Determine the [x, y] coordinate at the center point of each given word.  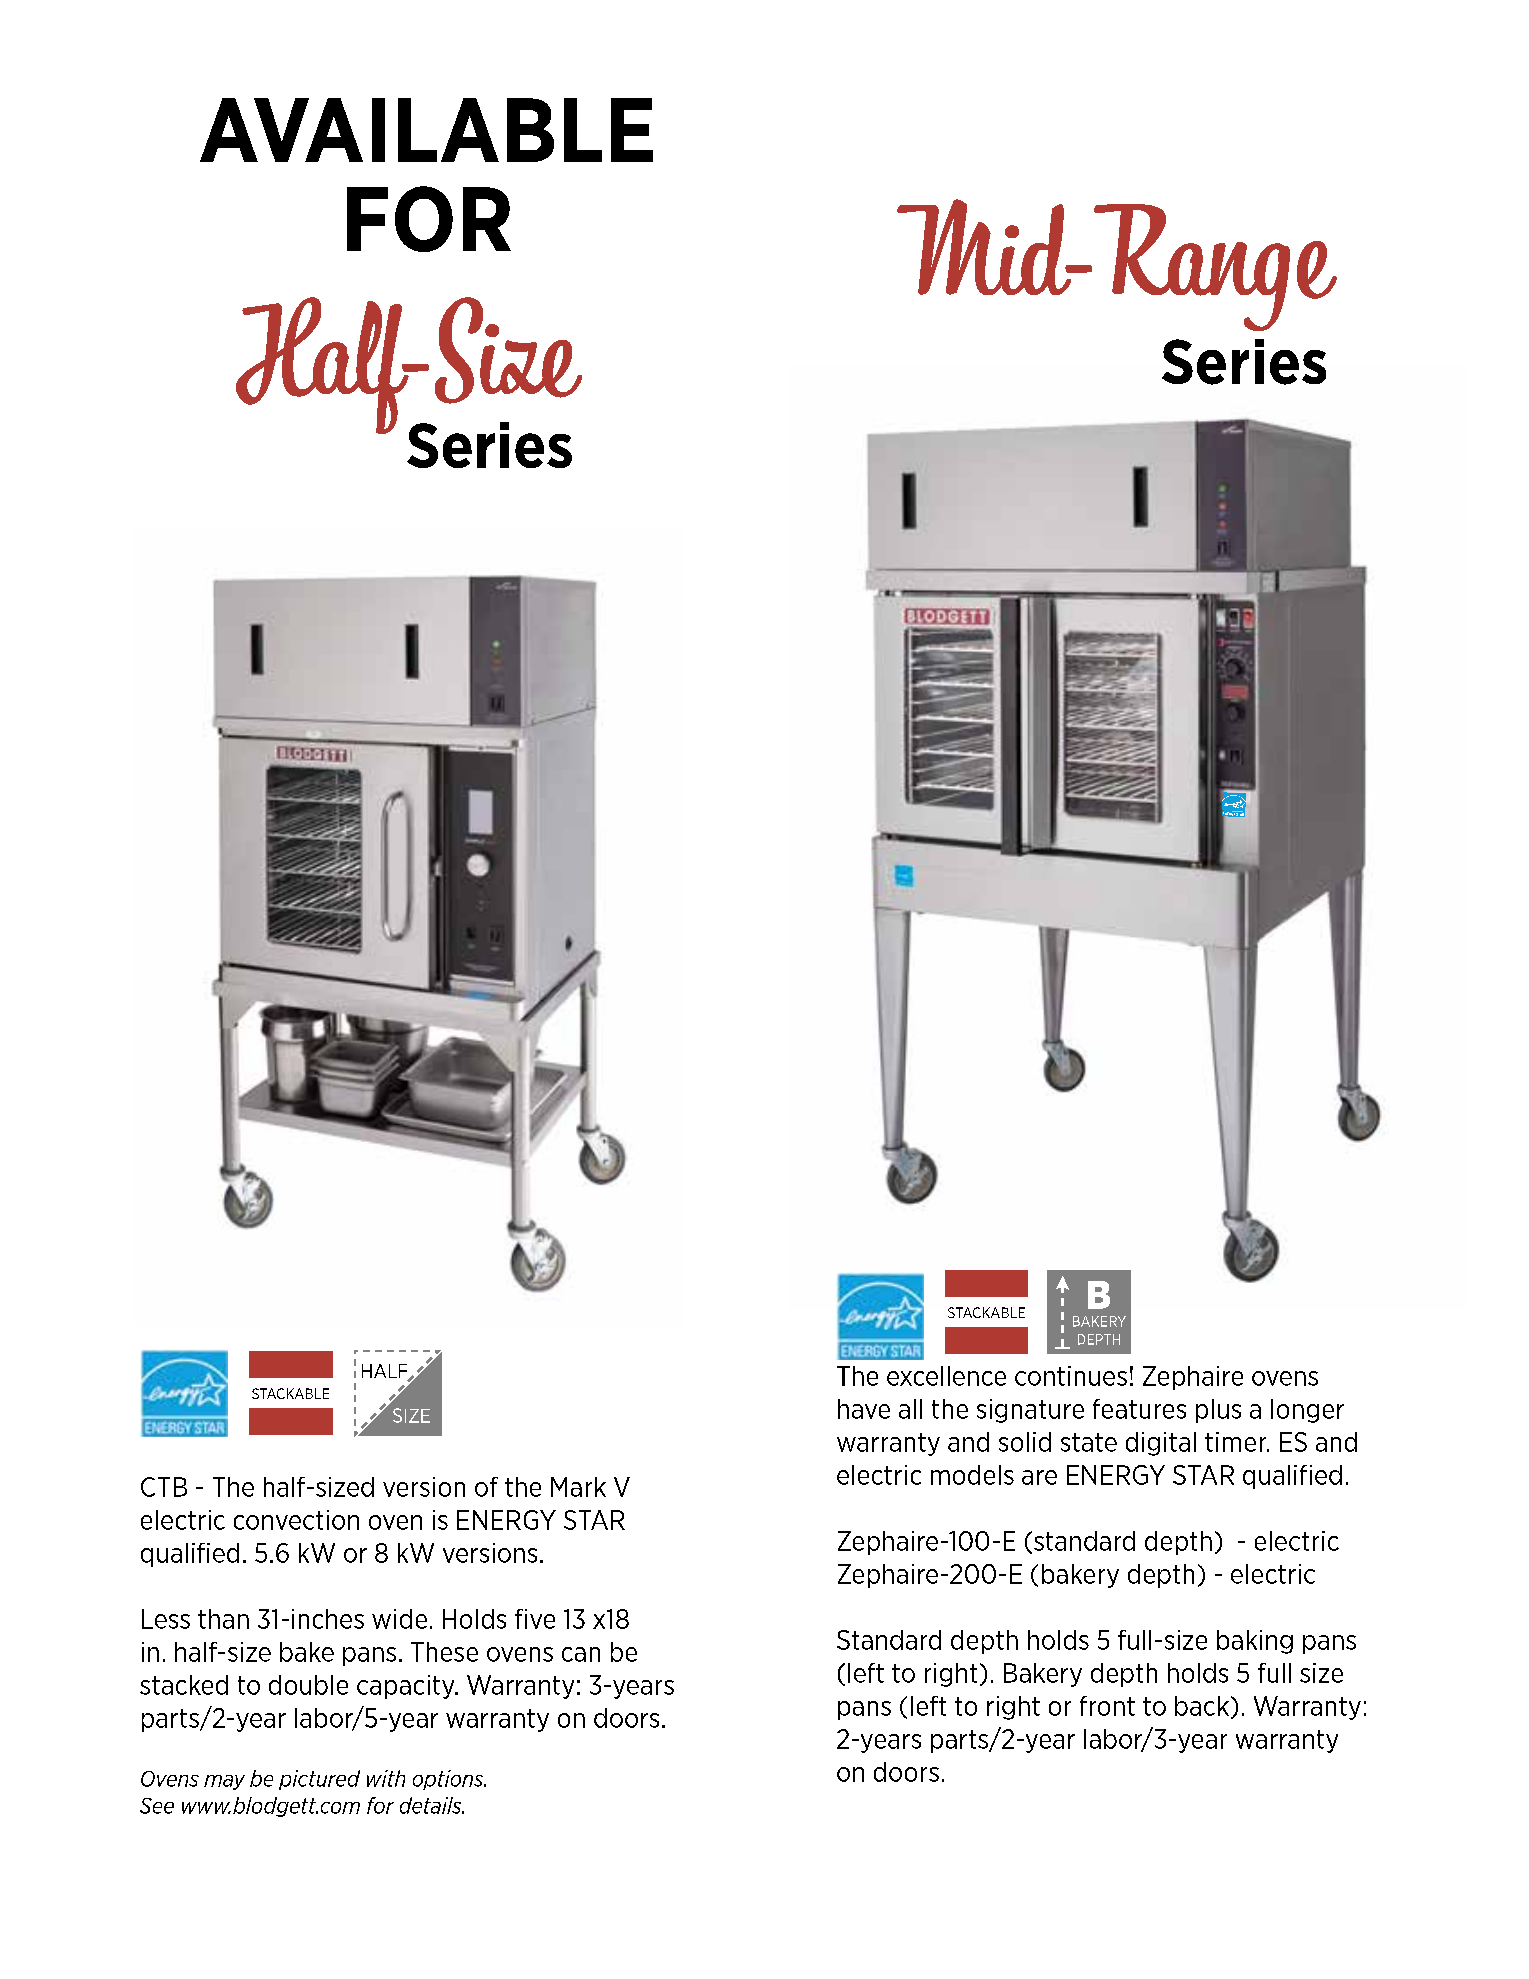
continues [1071, 1376]
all [910, 1409]
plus [1218, 1411]
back [1202, 1706]
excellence [946, 1376]
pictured [319, 1780]
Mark [578, 1487]
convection [296, 1520]
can [581, 1654]
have [864, 1409]
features [1139, 1409]
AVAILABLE [426, 130]
